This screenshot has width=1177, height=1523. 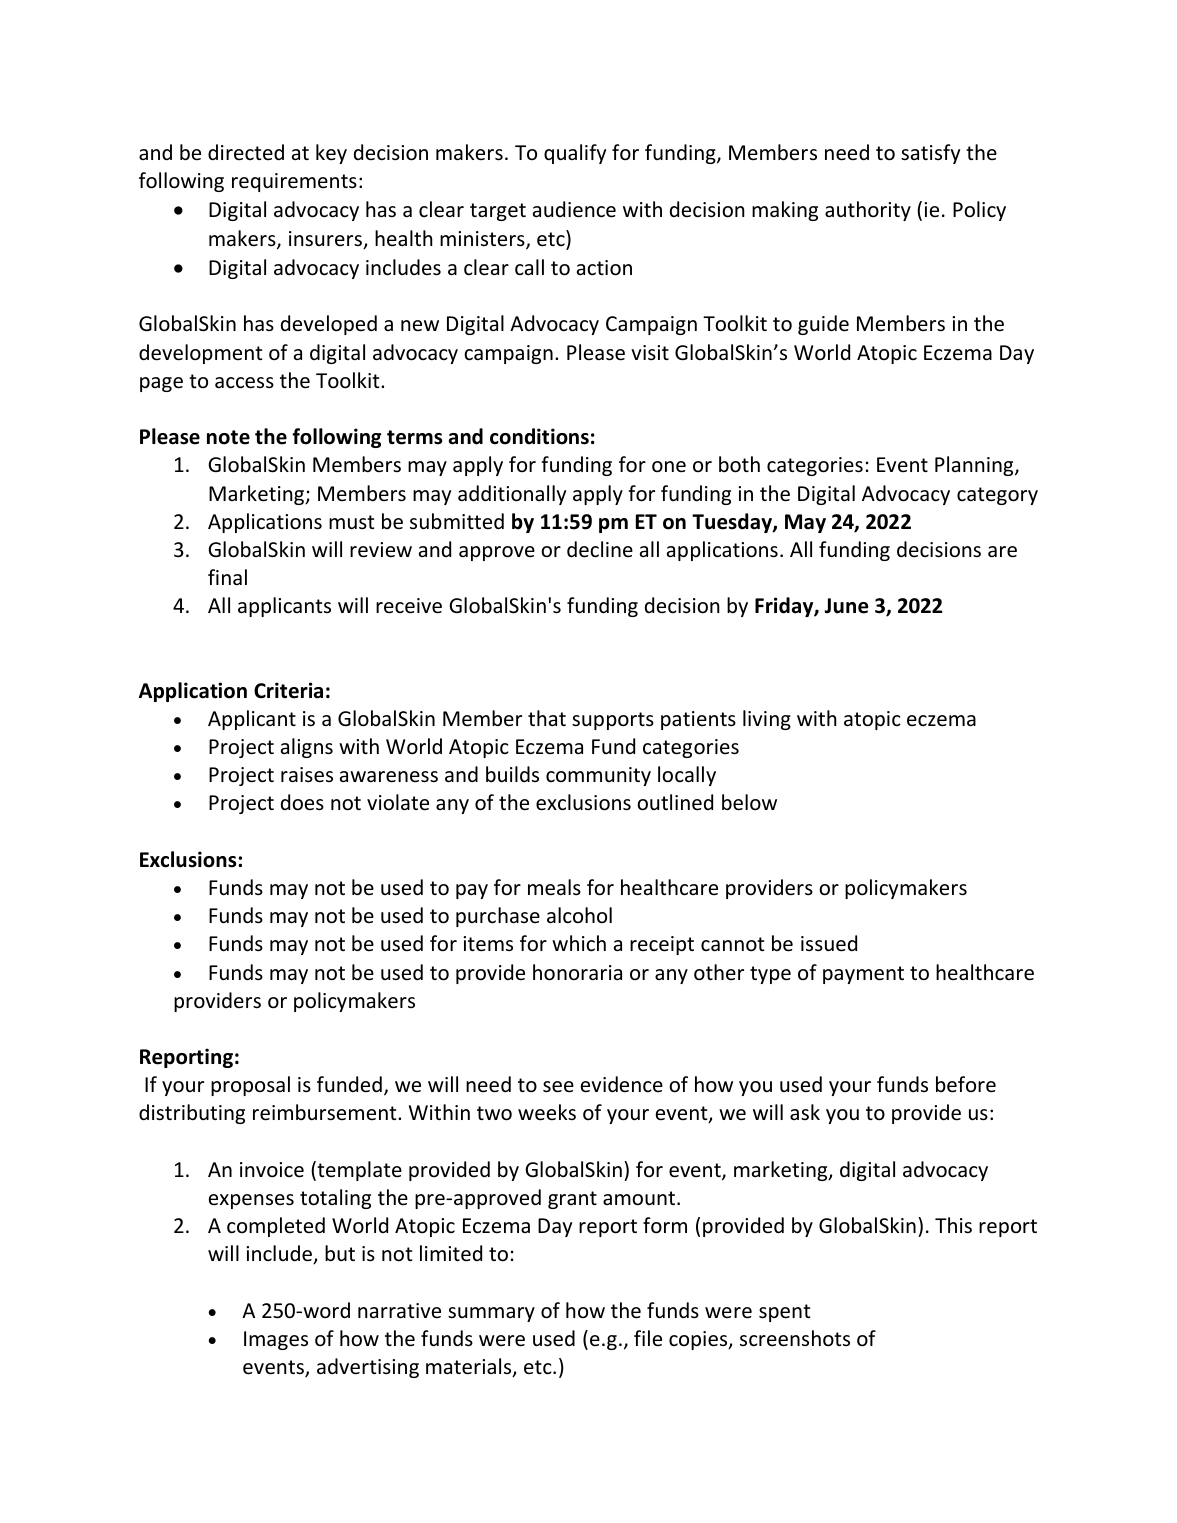 What do you see at coordinates (294, 182) in the screenshot?
I see `requirements` at bounding box center [294, 182].
